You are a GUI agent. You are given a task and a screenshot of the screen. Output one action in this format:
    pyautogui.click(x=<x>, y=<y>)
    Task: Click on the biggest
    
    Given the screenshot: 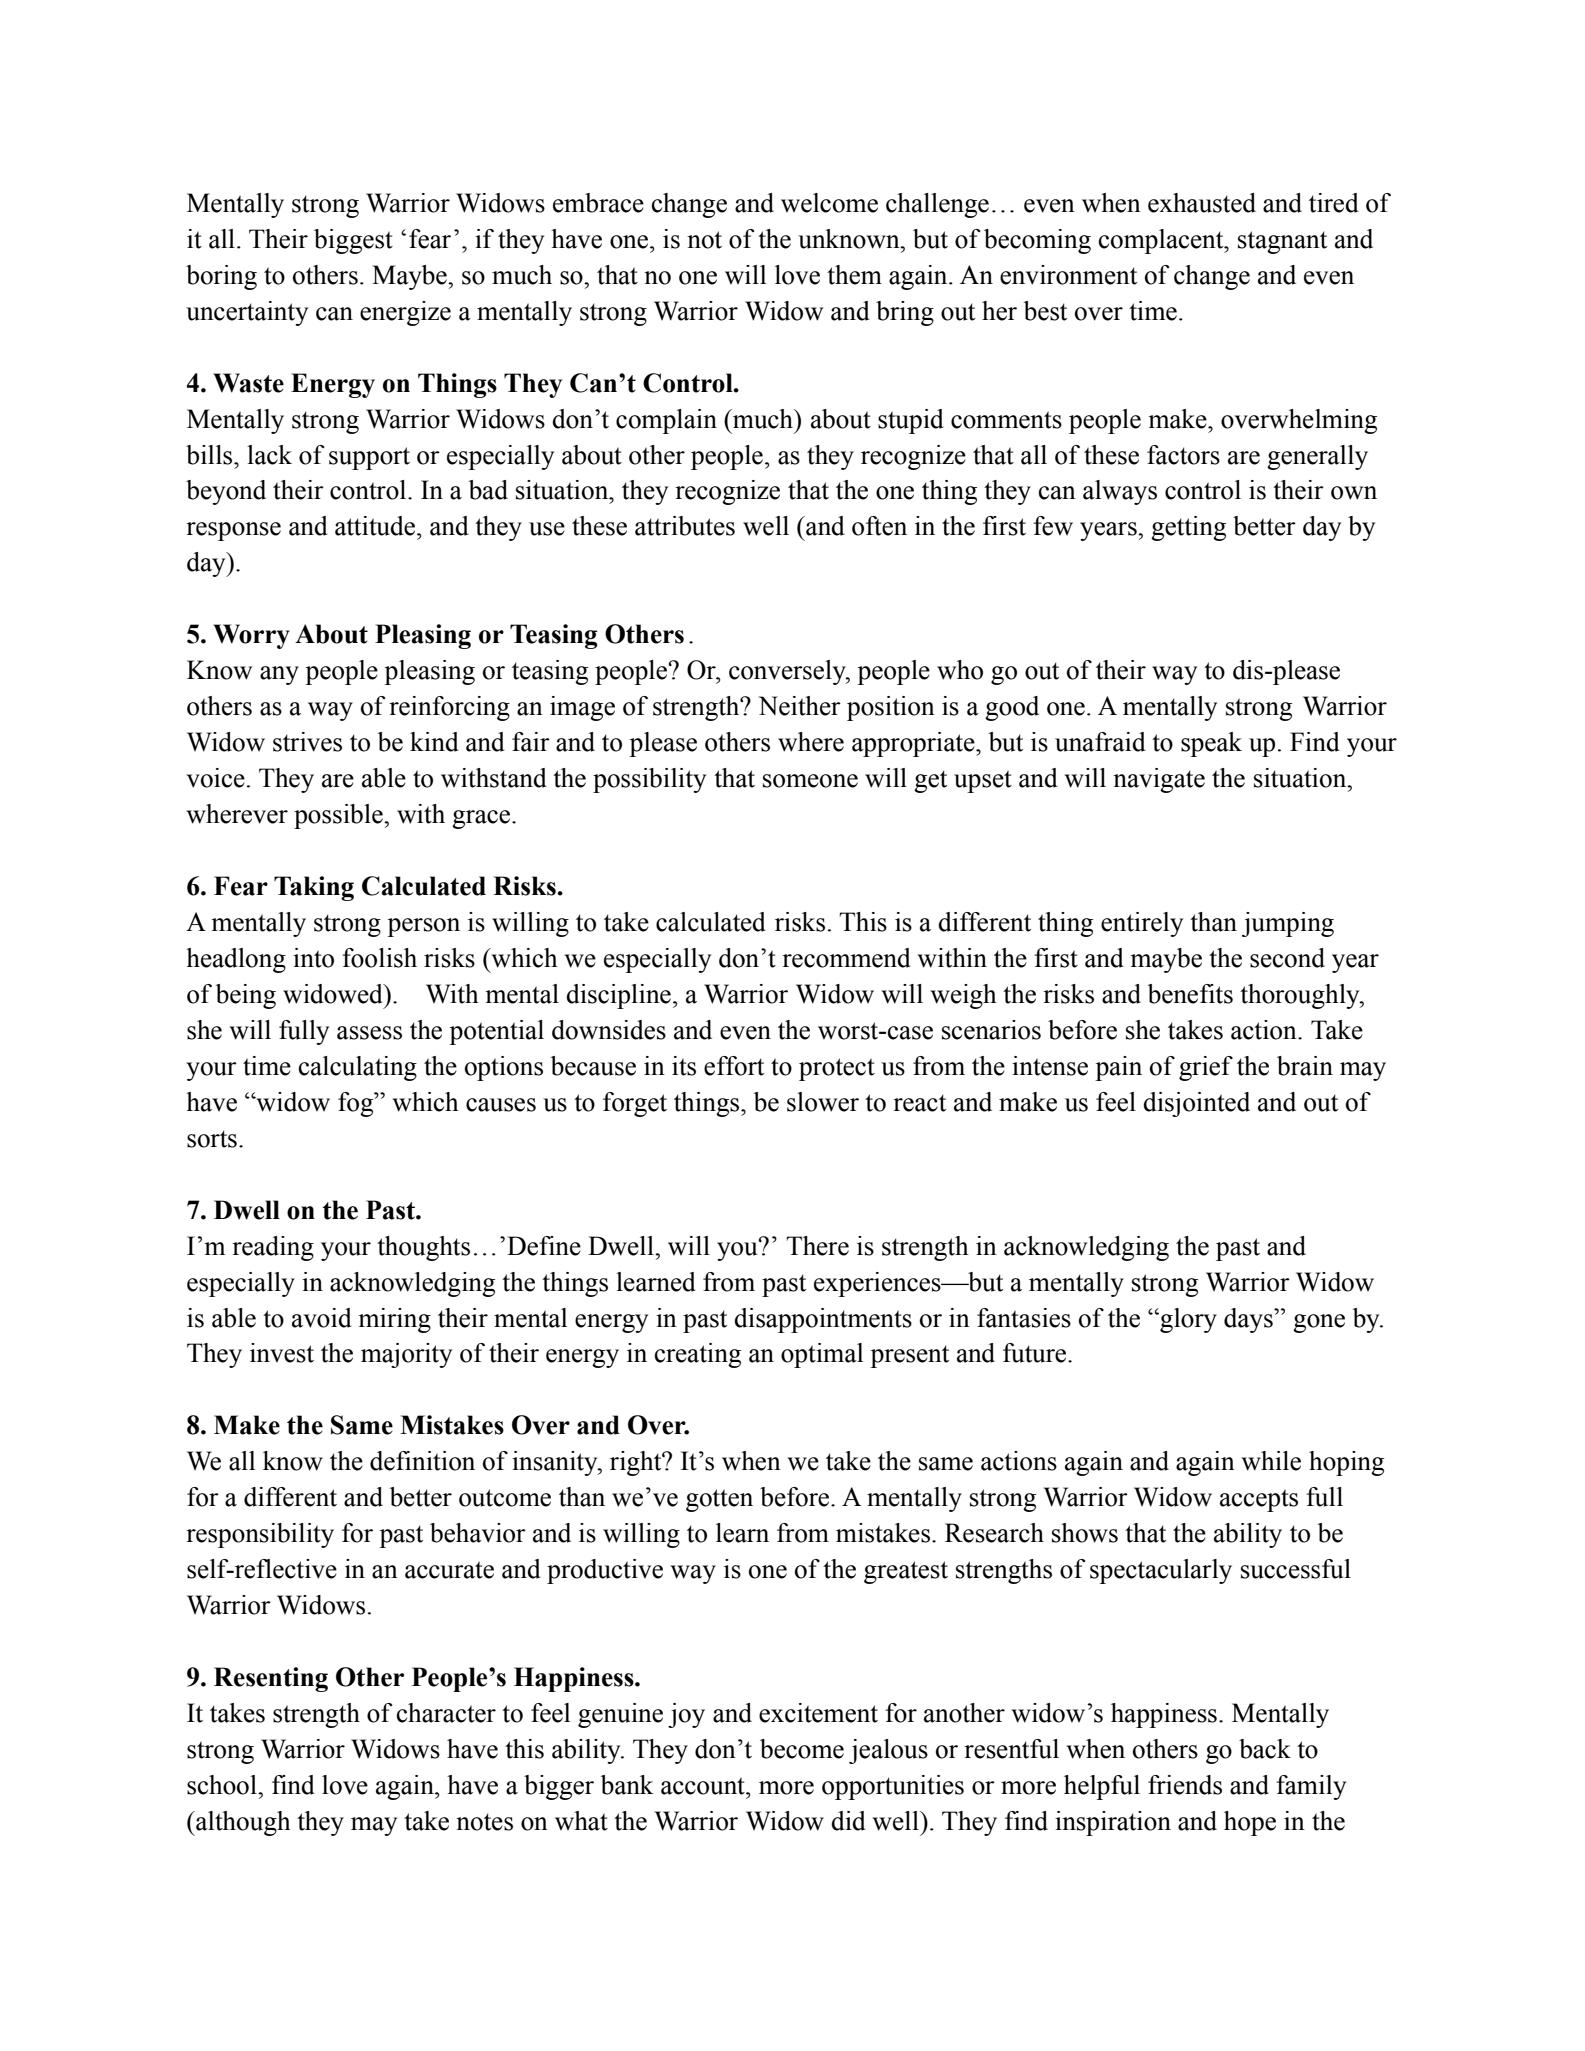 What is the action you would take?
    pyautogui.click(x=353, y=241)
